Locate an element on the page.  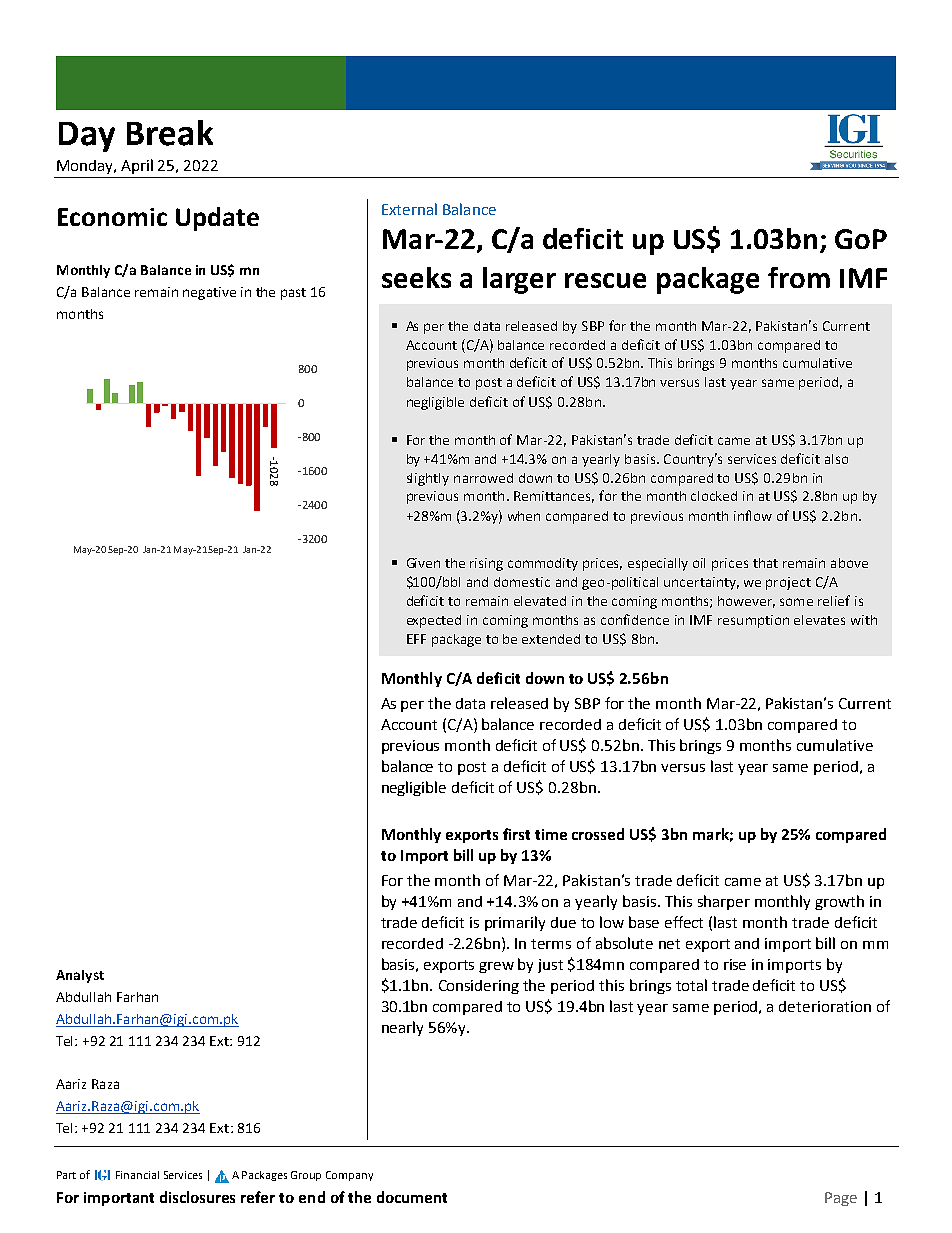
extended is located at coordinates (551, 639).
